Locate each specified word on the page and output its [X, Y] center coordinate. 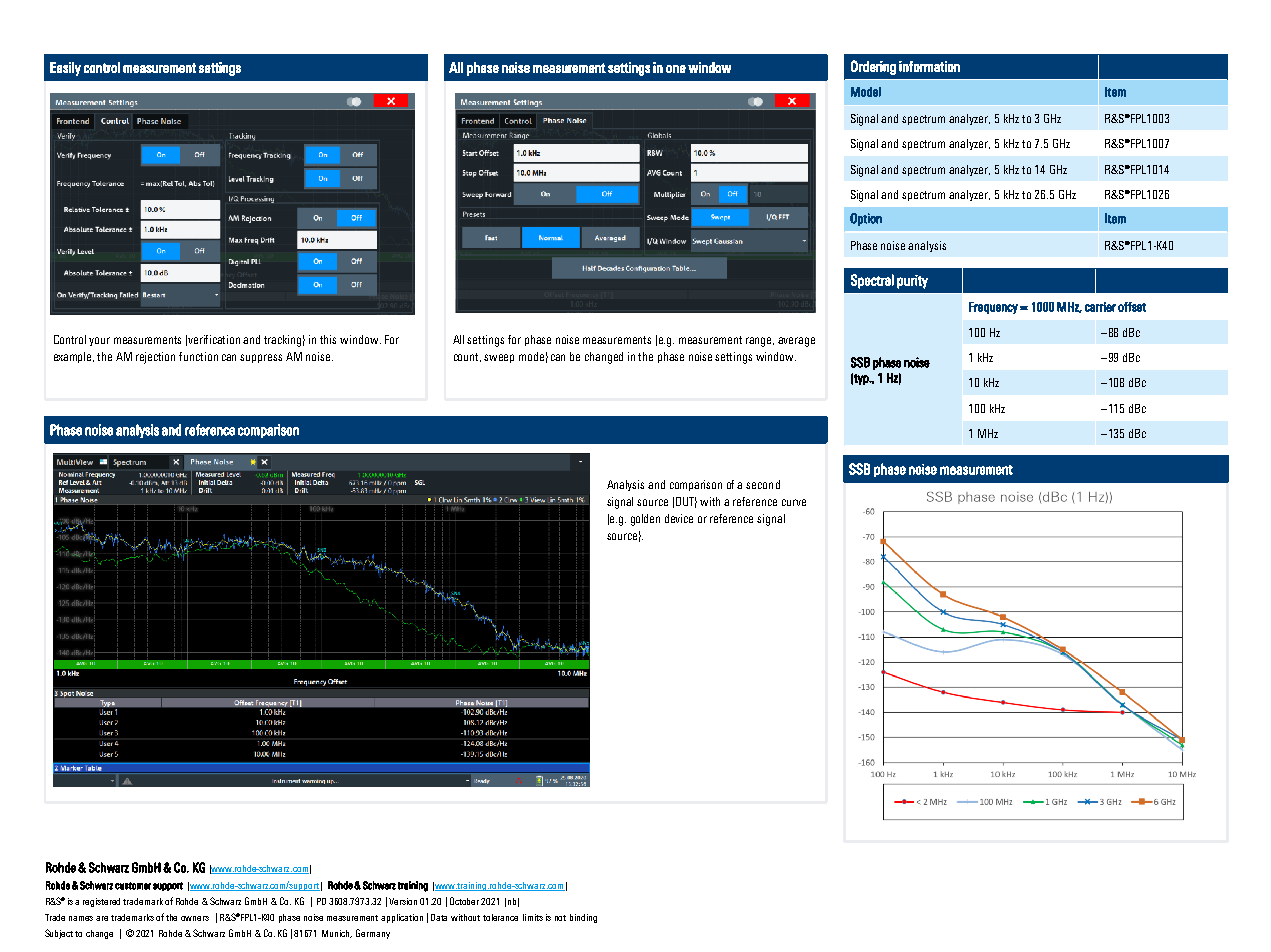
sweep [499, 358]
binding [583, 918]
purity [912, 282]
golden [645, 520]
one [676, 69]
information [929, 66]
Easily [65, 69]
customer [133, 886]
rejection [155, 358]
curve [794, 502]
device [679, 518]
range [760, 342]
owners [195, 918]
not [560, 918]
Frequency [993, 308]
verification [214, 339]
